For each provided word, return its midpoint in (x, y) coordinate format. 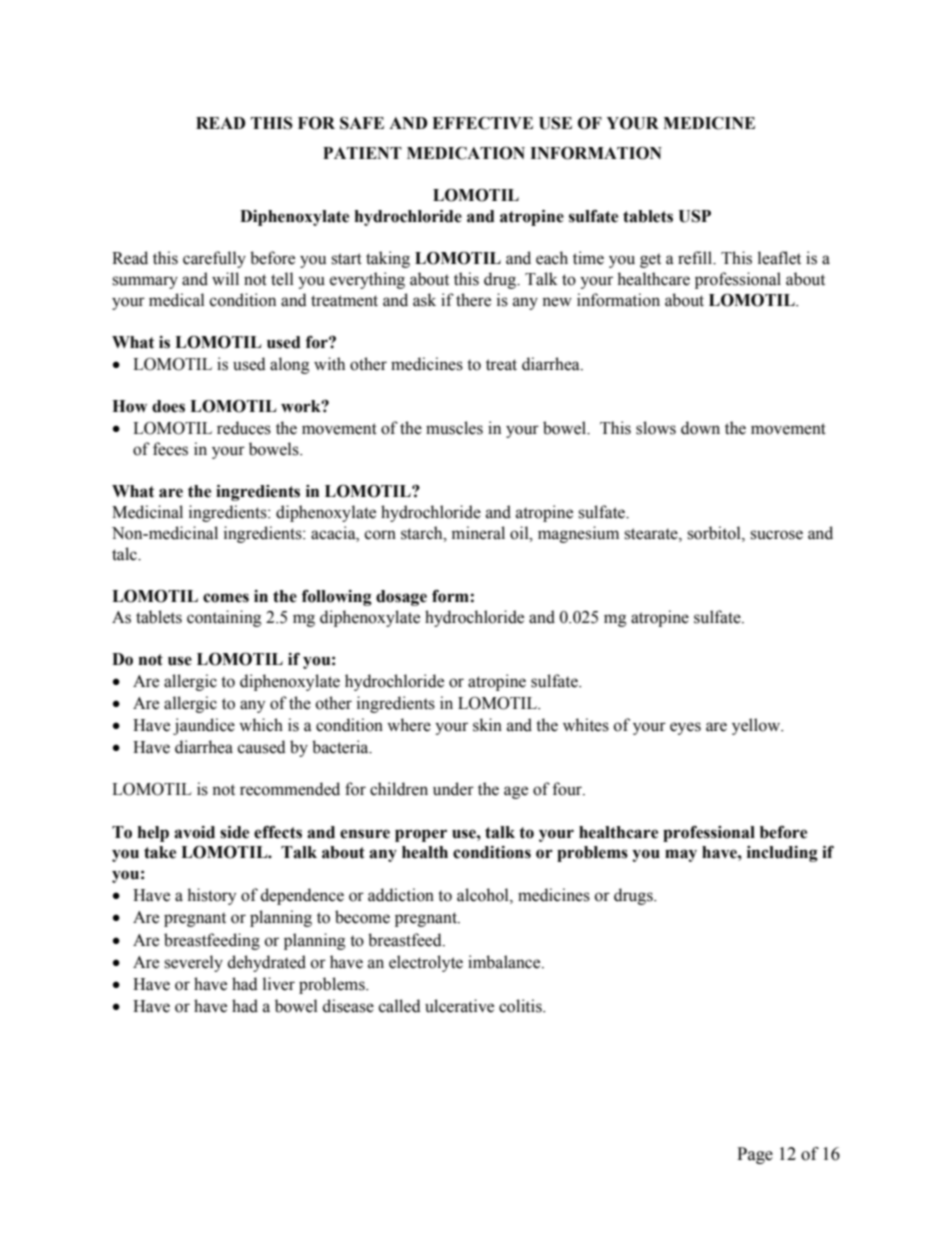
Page (755, 1155)
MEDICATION (466, 153)
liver (279, 984)
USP (694, 216)
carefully (214, 259)
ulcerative (459, 1006)
